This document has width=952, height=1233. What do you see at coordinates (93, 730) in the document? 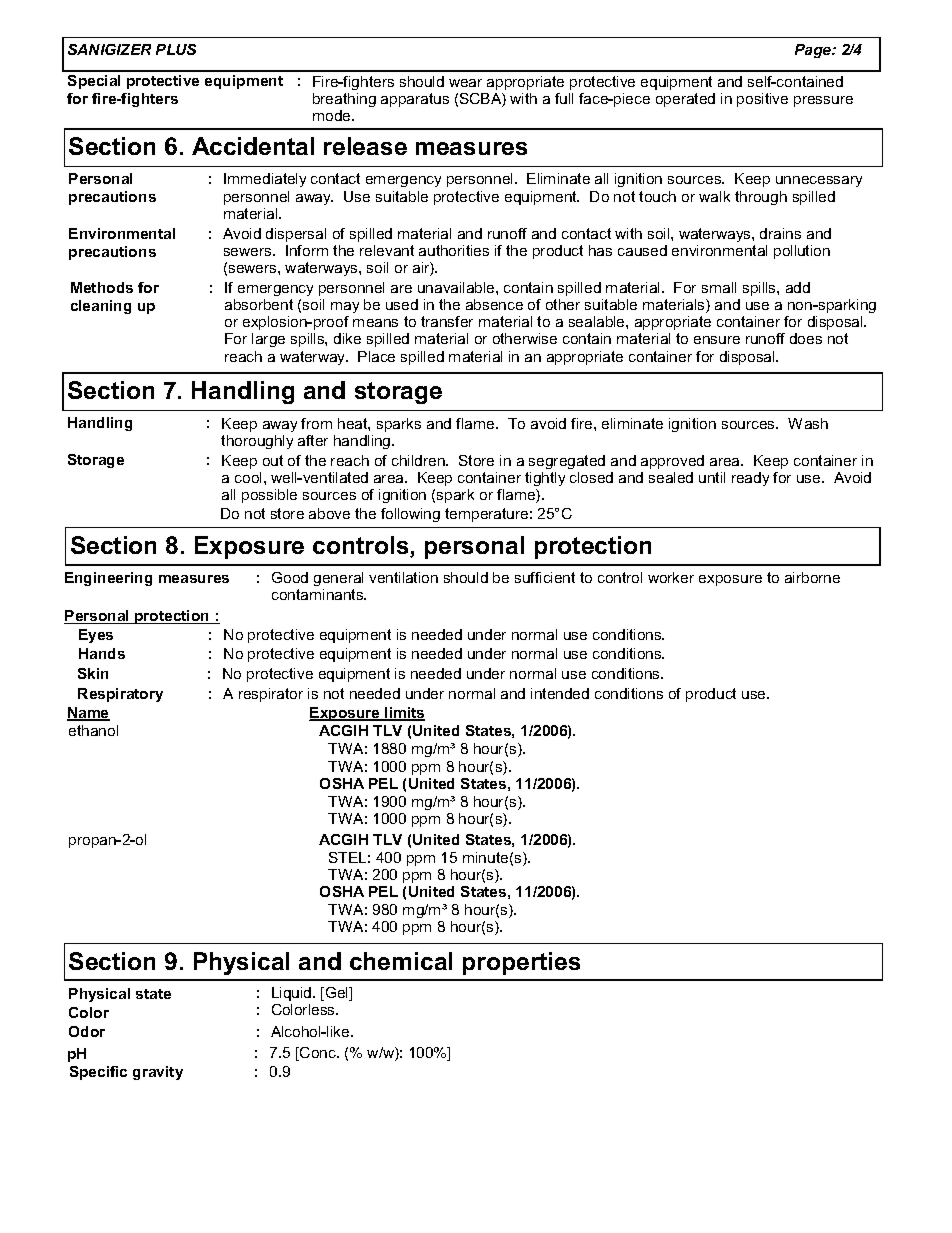
I see `ethanol` at bounding box center [93, 730].
